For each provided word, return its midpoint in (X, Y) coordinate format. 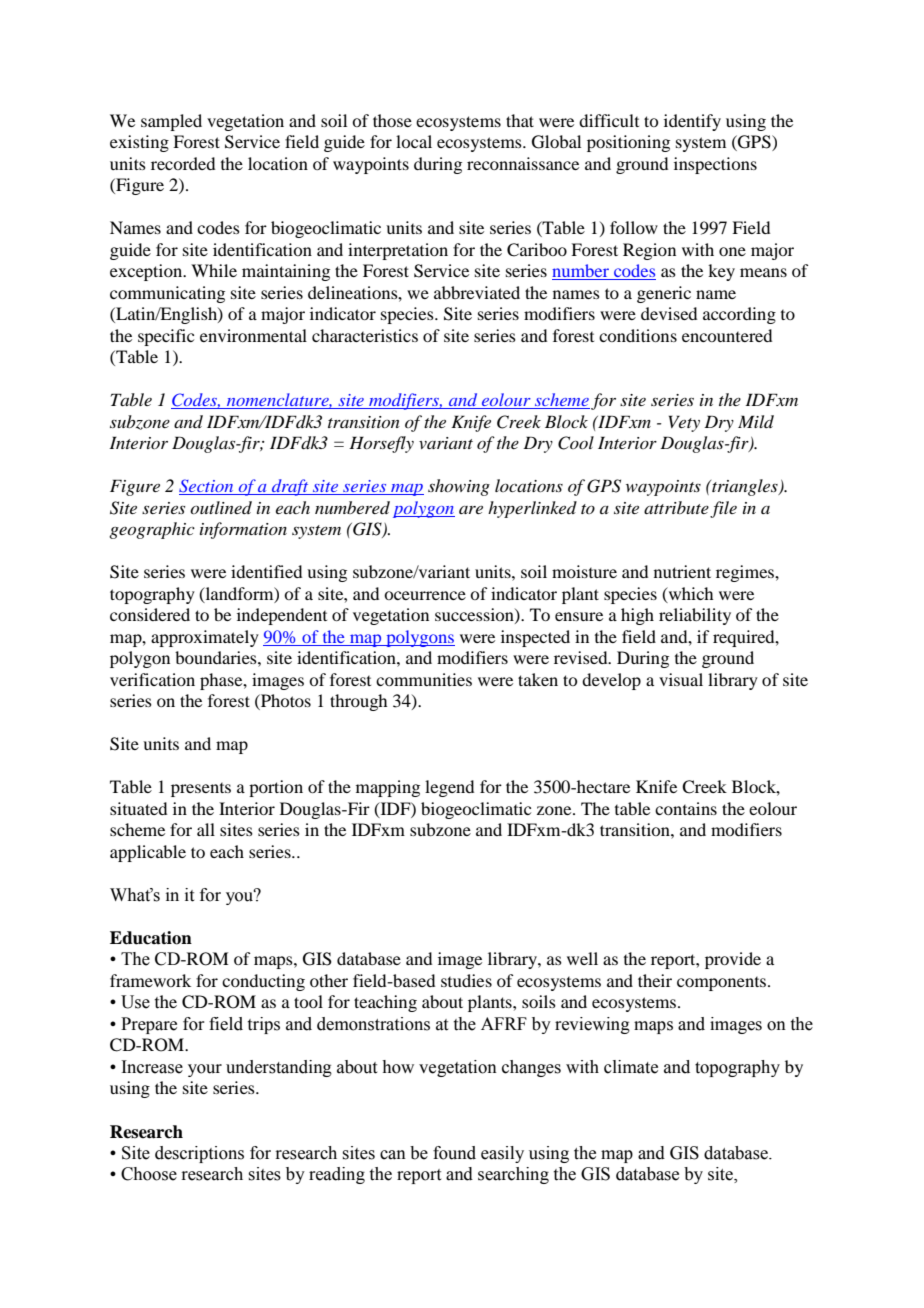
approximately (205, 638)
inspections (715, 165)
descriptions (199, 1154)
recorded (183, 163)
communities (424, 679)
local (414, 141)
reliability (695, 616)
